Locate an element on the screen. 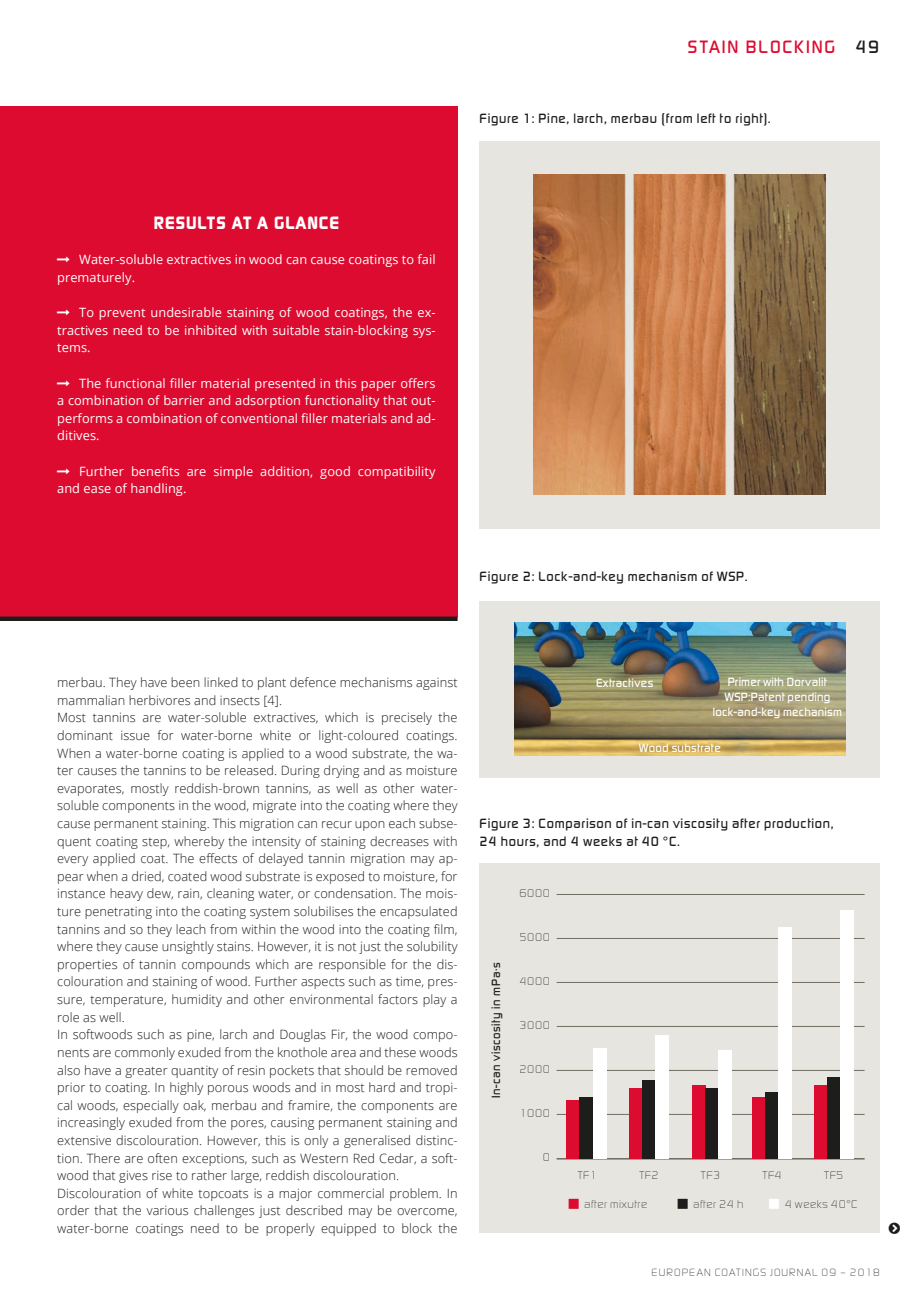  removed is located at coordinates (431, 1070).
